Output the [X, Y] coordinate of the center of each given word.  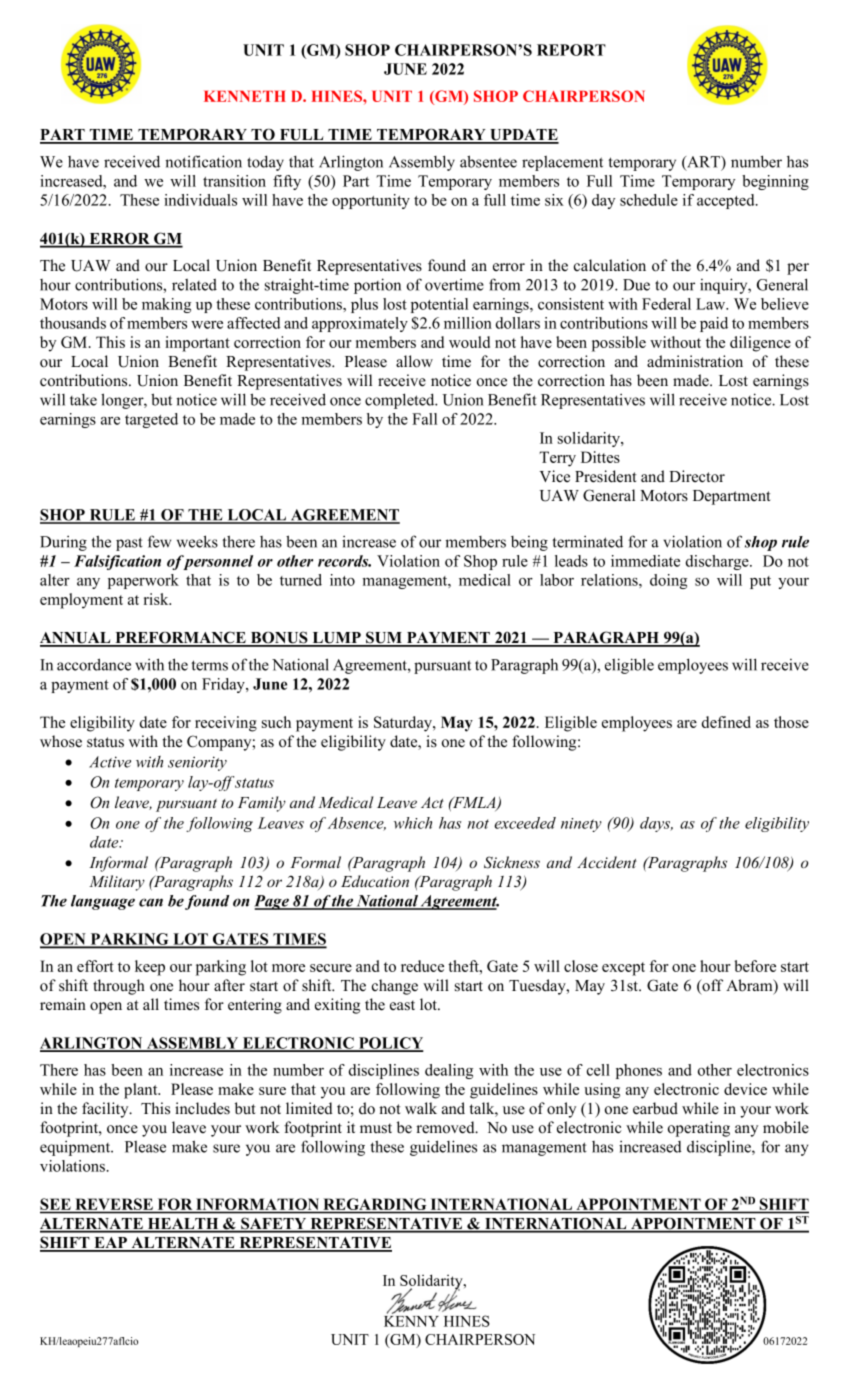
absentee [488, 161]
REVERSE [114, 1205]
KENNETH [245, 96]
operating [699, 1129]
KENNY [411, 1320]
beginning [775, 182]
